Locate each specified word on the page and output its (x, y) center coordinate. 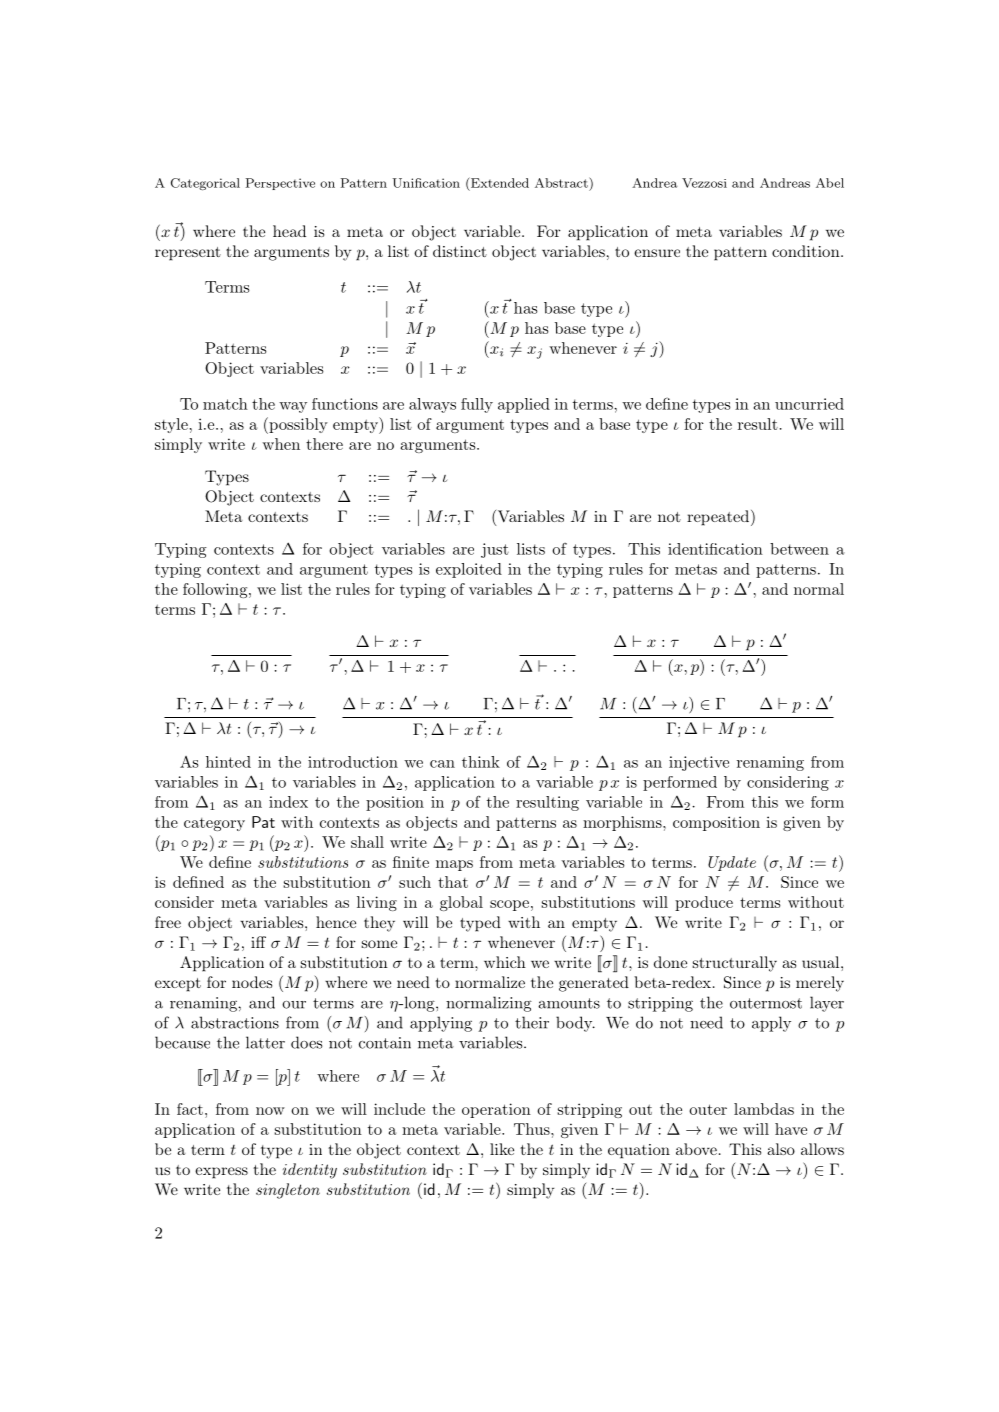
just (495, 550)
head (289, 231)
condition (806, 251)
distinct (460, 251)
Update (732, 863)
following (216, 590)
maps (454, 865)
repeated (719, 518)
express (221, 1173)
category (214, 824)
